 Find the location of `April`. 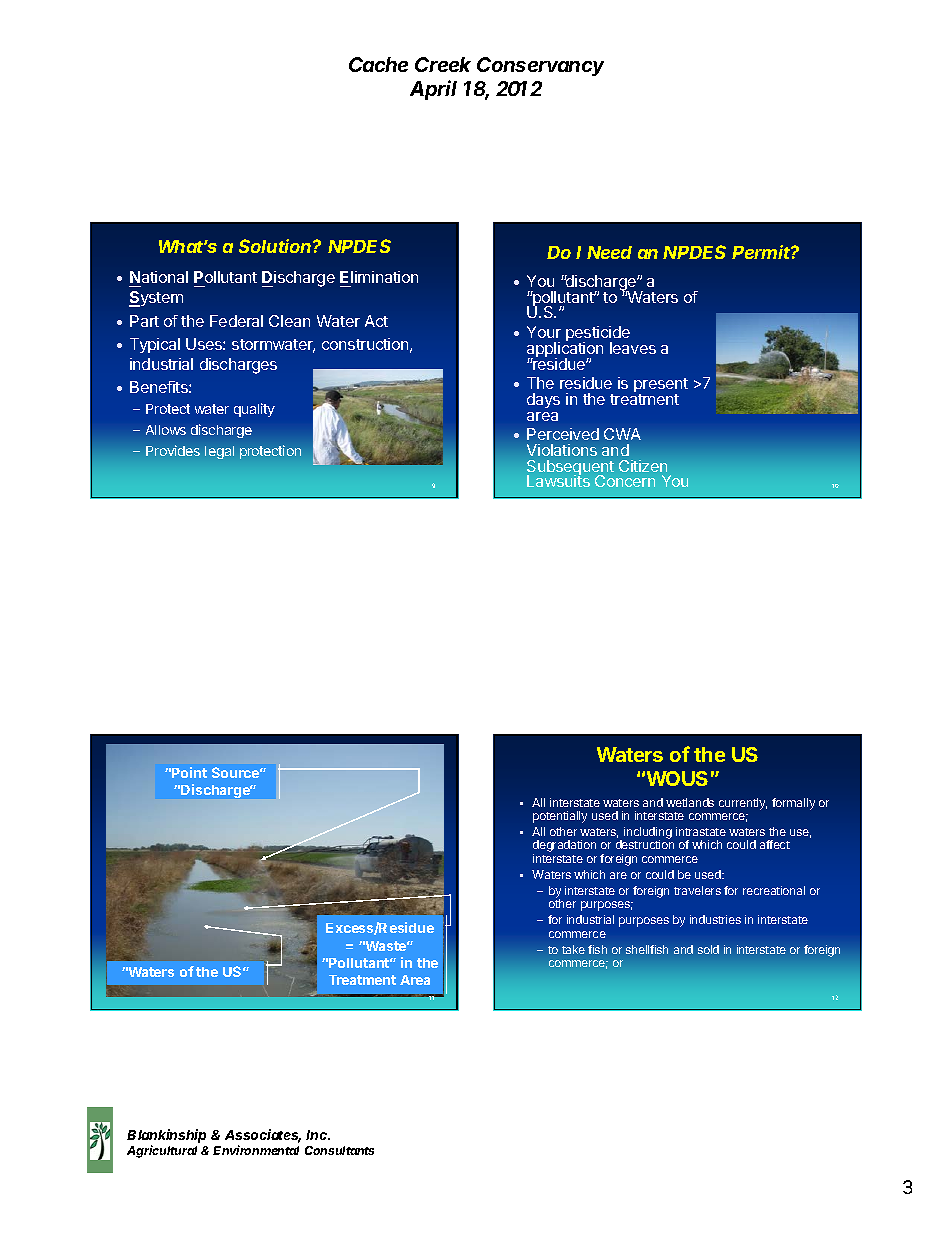

April is located at coordinates (433, 90).
